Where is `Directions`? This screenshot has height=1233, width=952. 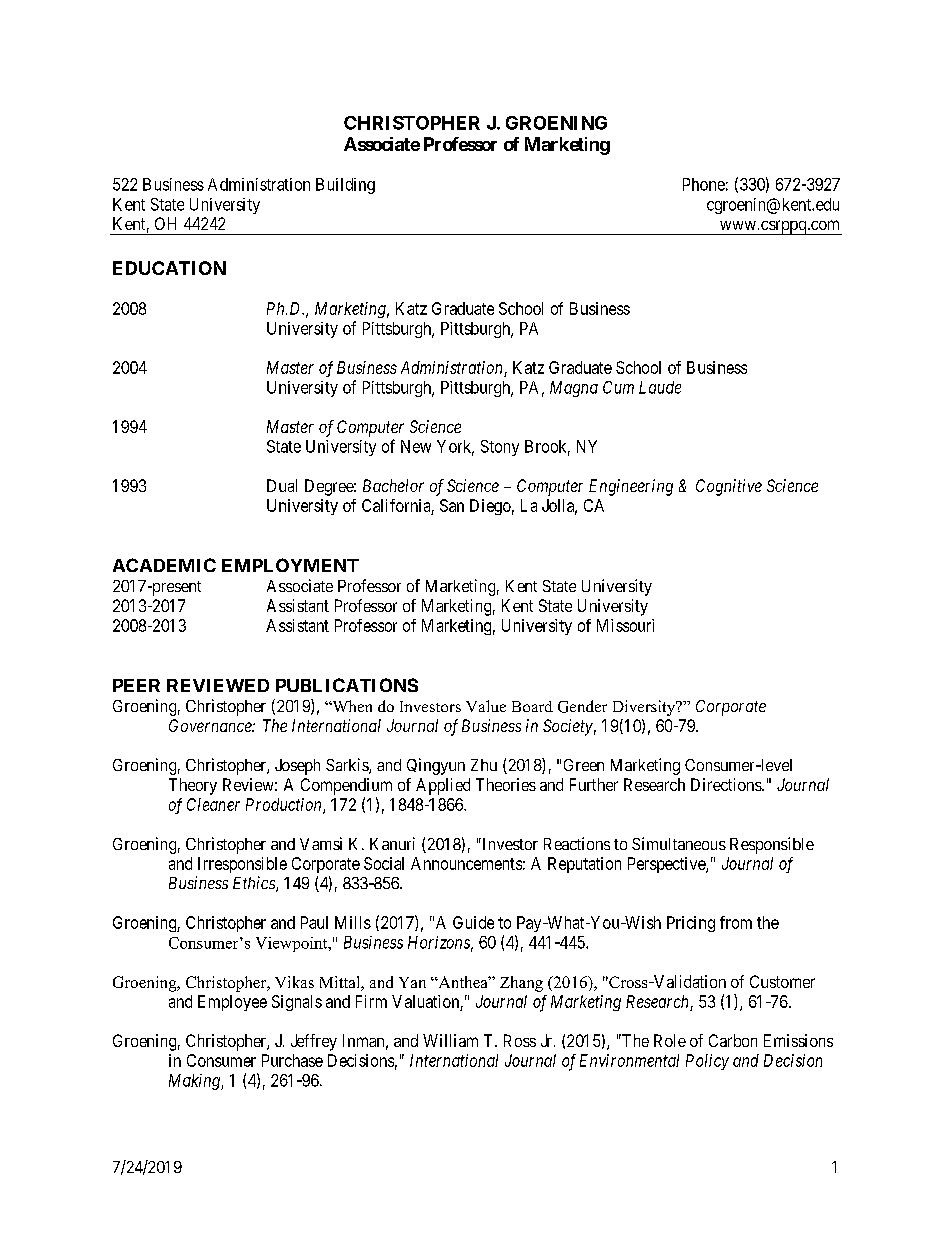
Directions is located at coordinates (727, 784).
